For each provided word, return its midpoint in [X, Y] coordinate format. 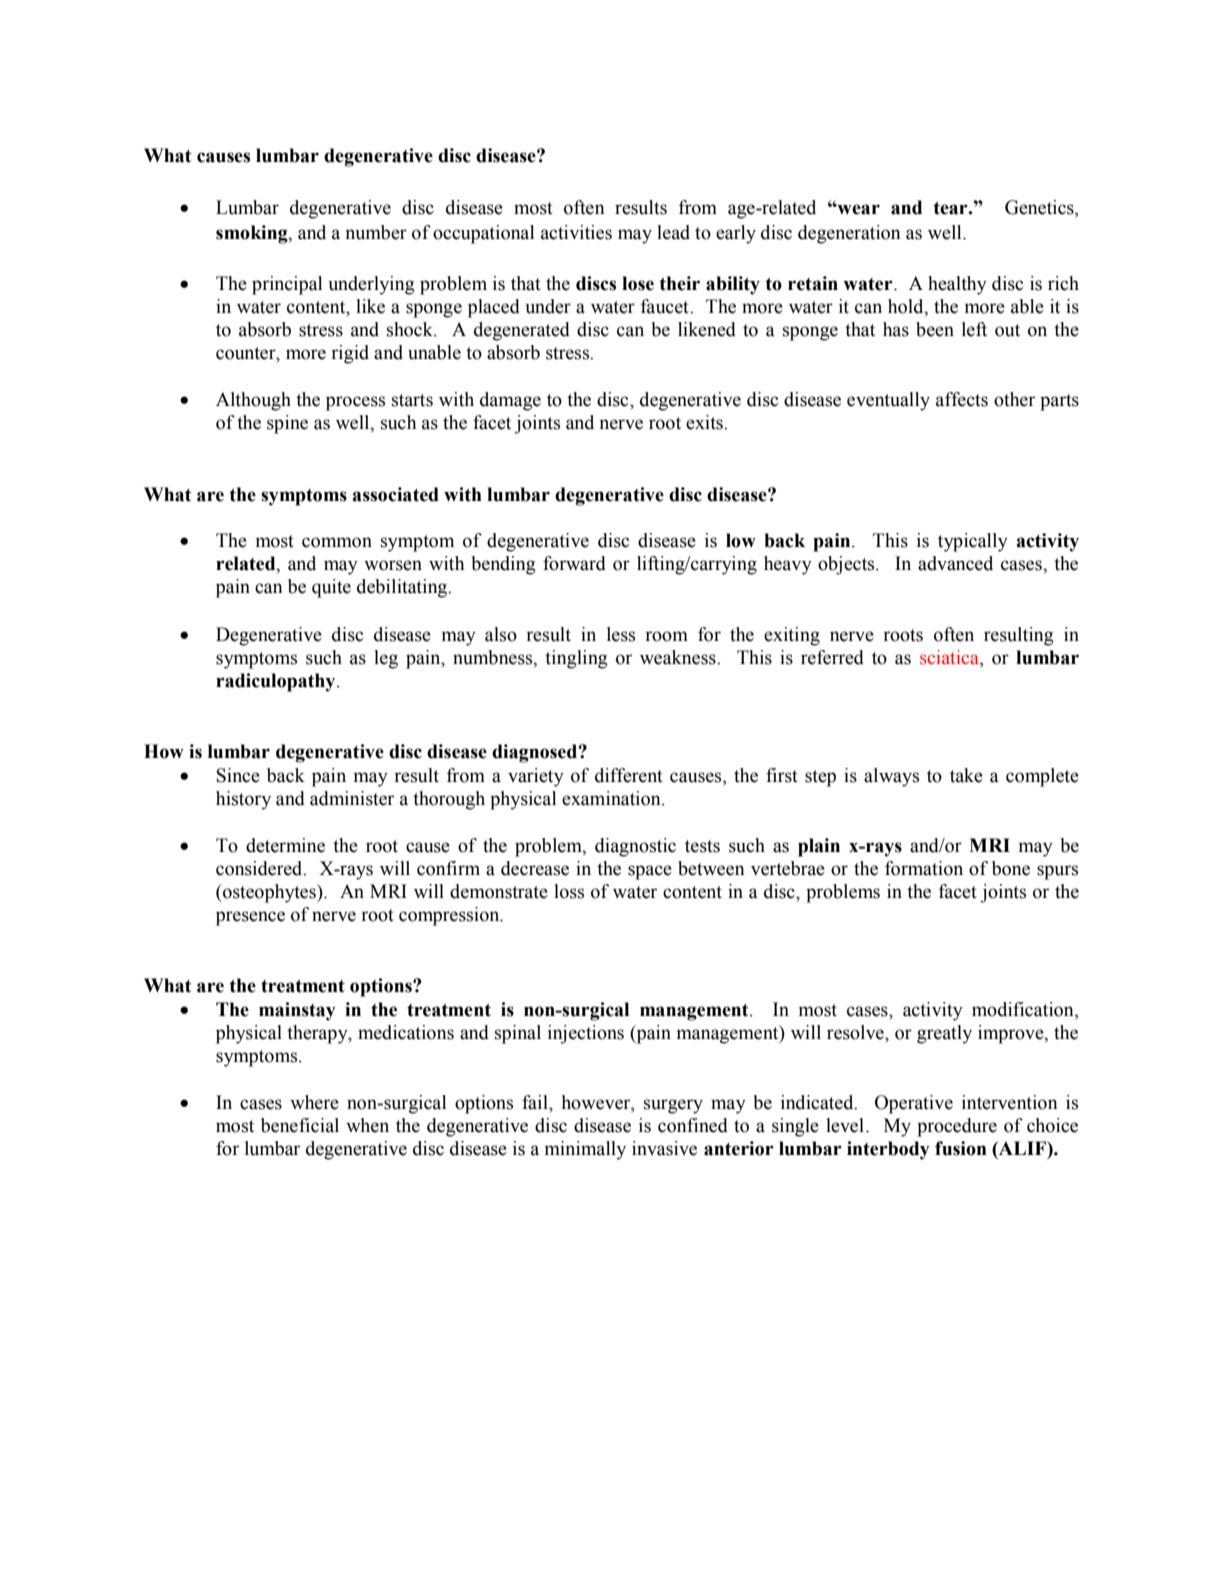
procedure [957, 1127]
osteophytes [269, 893]
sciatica [950, 657]
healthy [957, 285]
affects [962, 399]
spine [287, 424]
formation [924, 868]
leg [386, 659]
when [367, 1125]
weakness [679, 657]
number [376, 232]
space [650, 872]
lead [673, 232]
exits [705, 422]
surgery [673, 1106]
